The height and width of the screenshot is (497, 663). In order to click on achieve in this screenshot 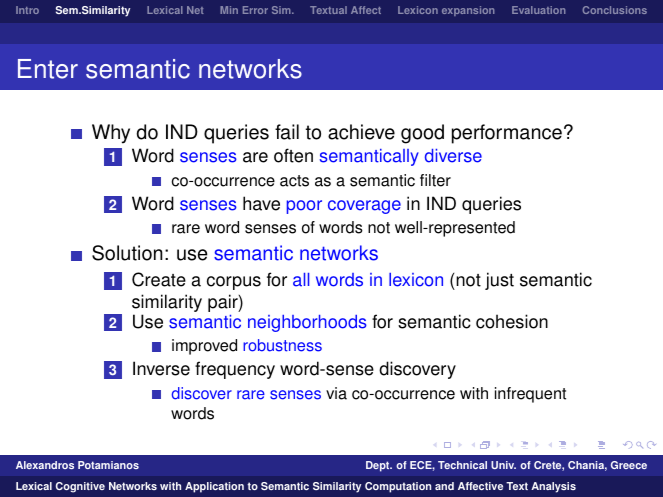, I will do `click(361, 132)`.
